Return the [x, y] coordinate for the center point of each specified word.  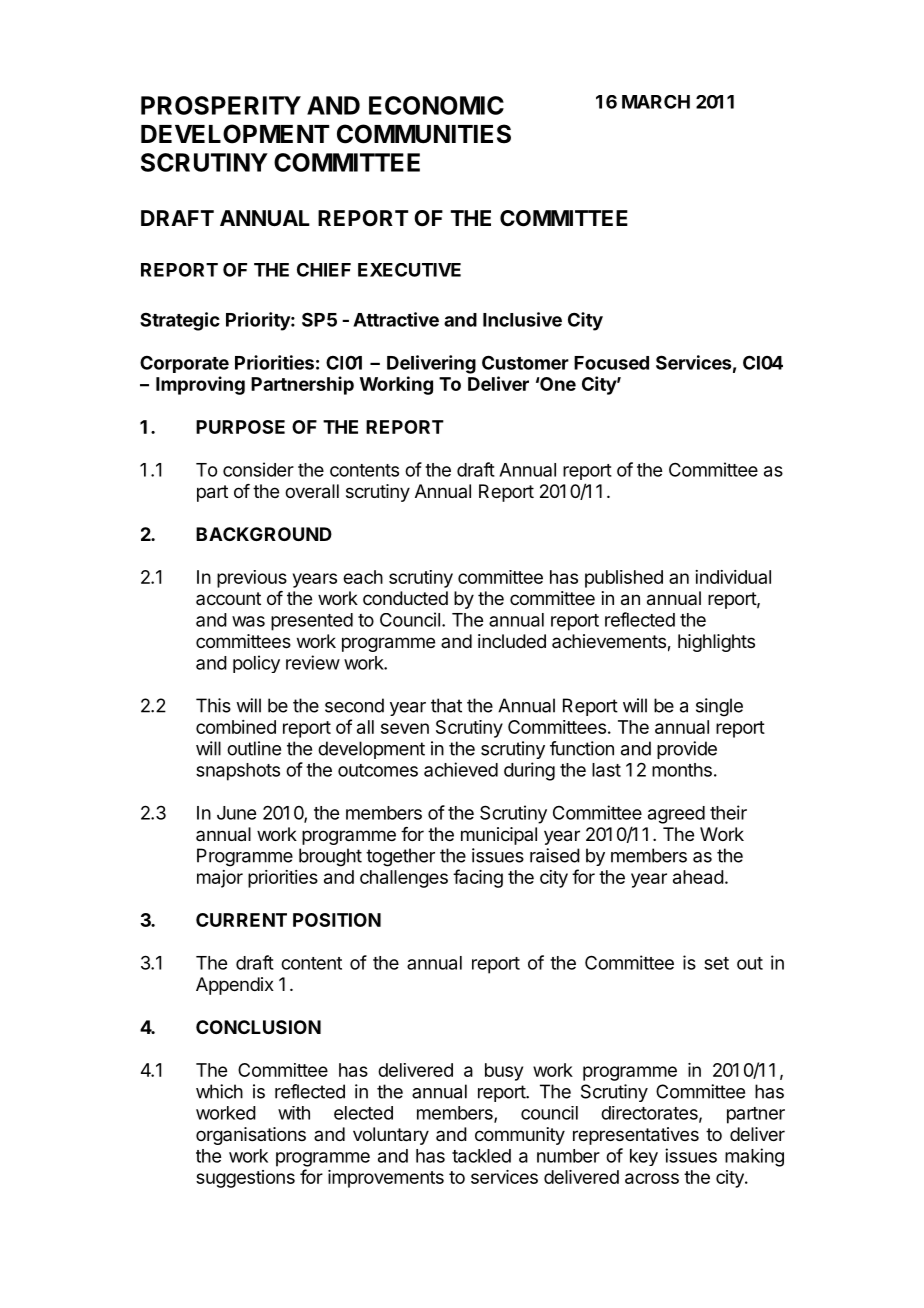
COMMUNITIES [424, 134]
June [236, 813]
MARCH [656, 102]
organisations [251, 1136]
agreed [676, 815]
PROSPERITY [221, 105]
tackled [481, 1156]
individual [733, 577]
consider [258, 469]
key [644, 1157]
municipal [499, 836]
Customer [525, 362]
